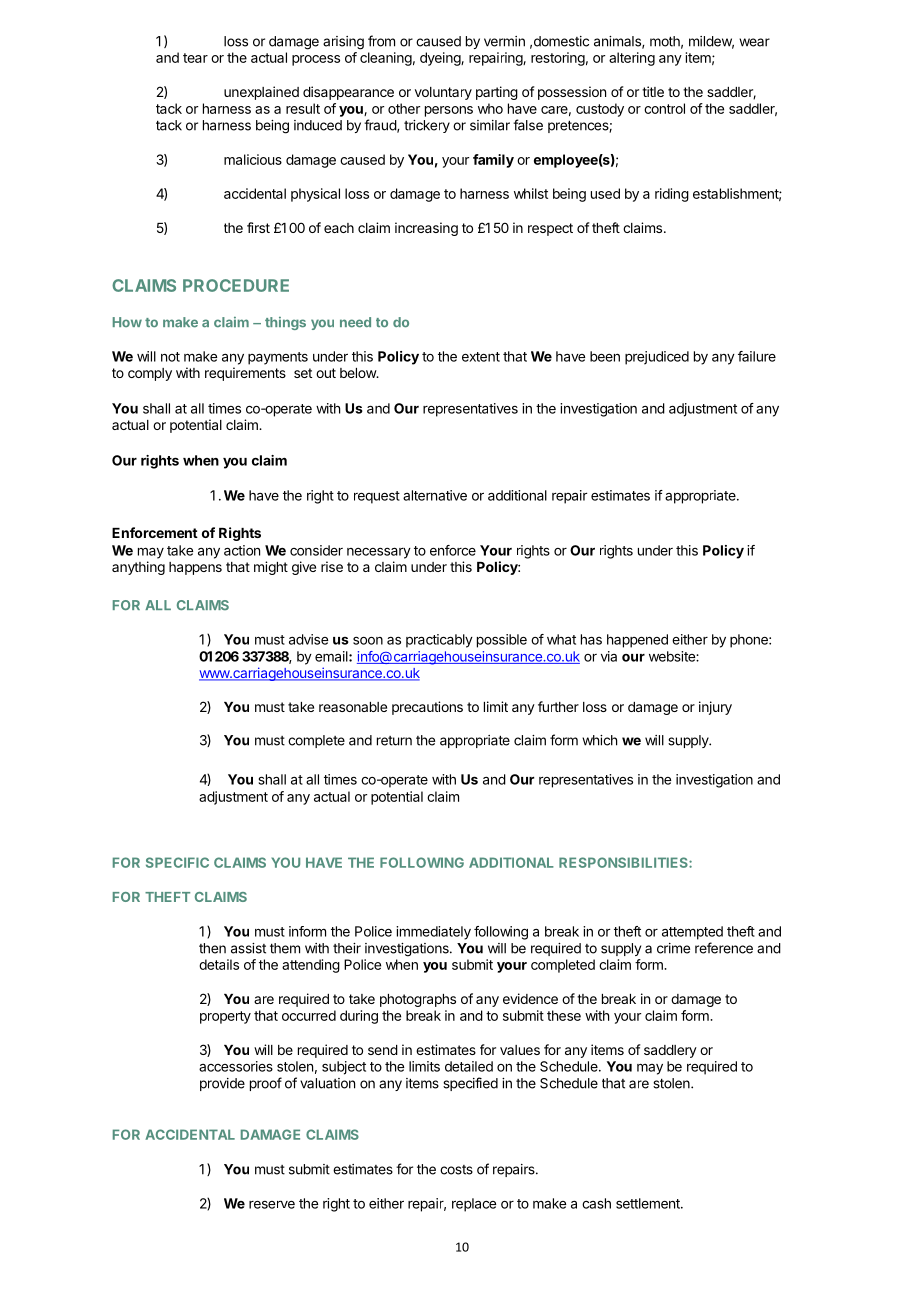  What do you see at coordinates (481, 357) in the image?
I see `extent` at bounding box center [481, 357].
